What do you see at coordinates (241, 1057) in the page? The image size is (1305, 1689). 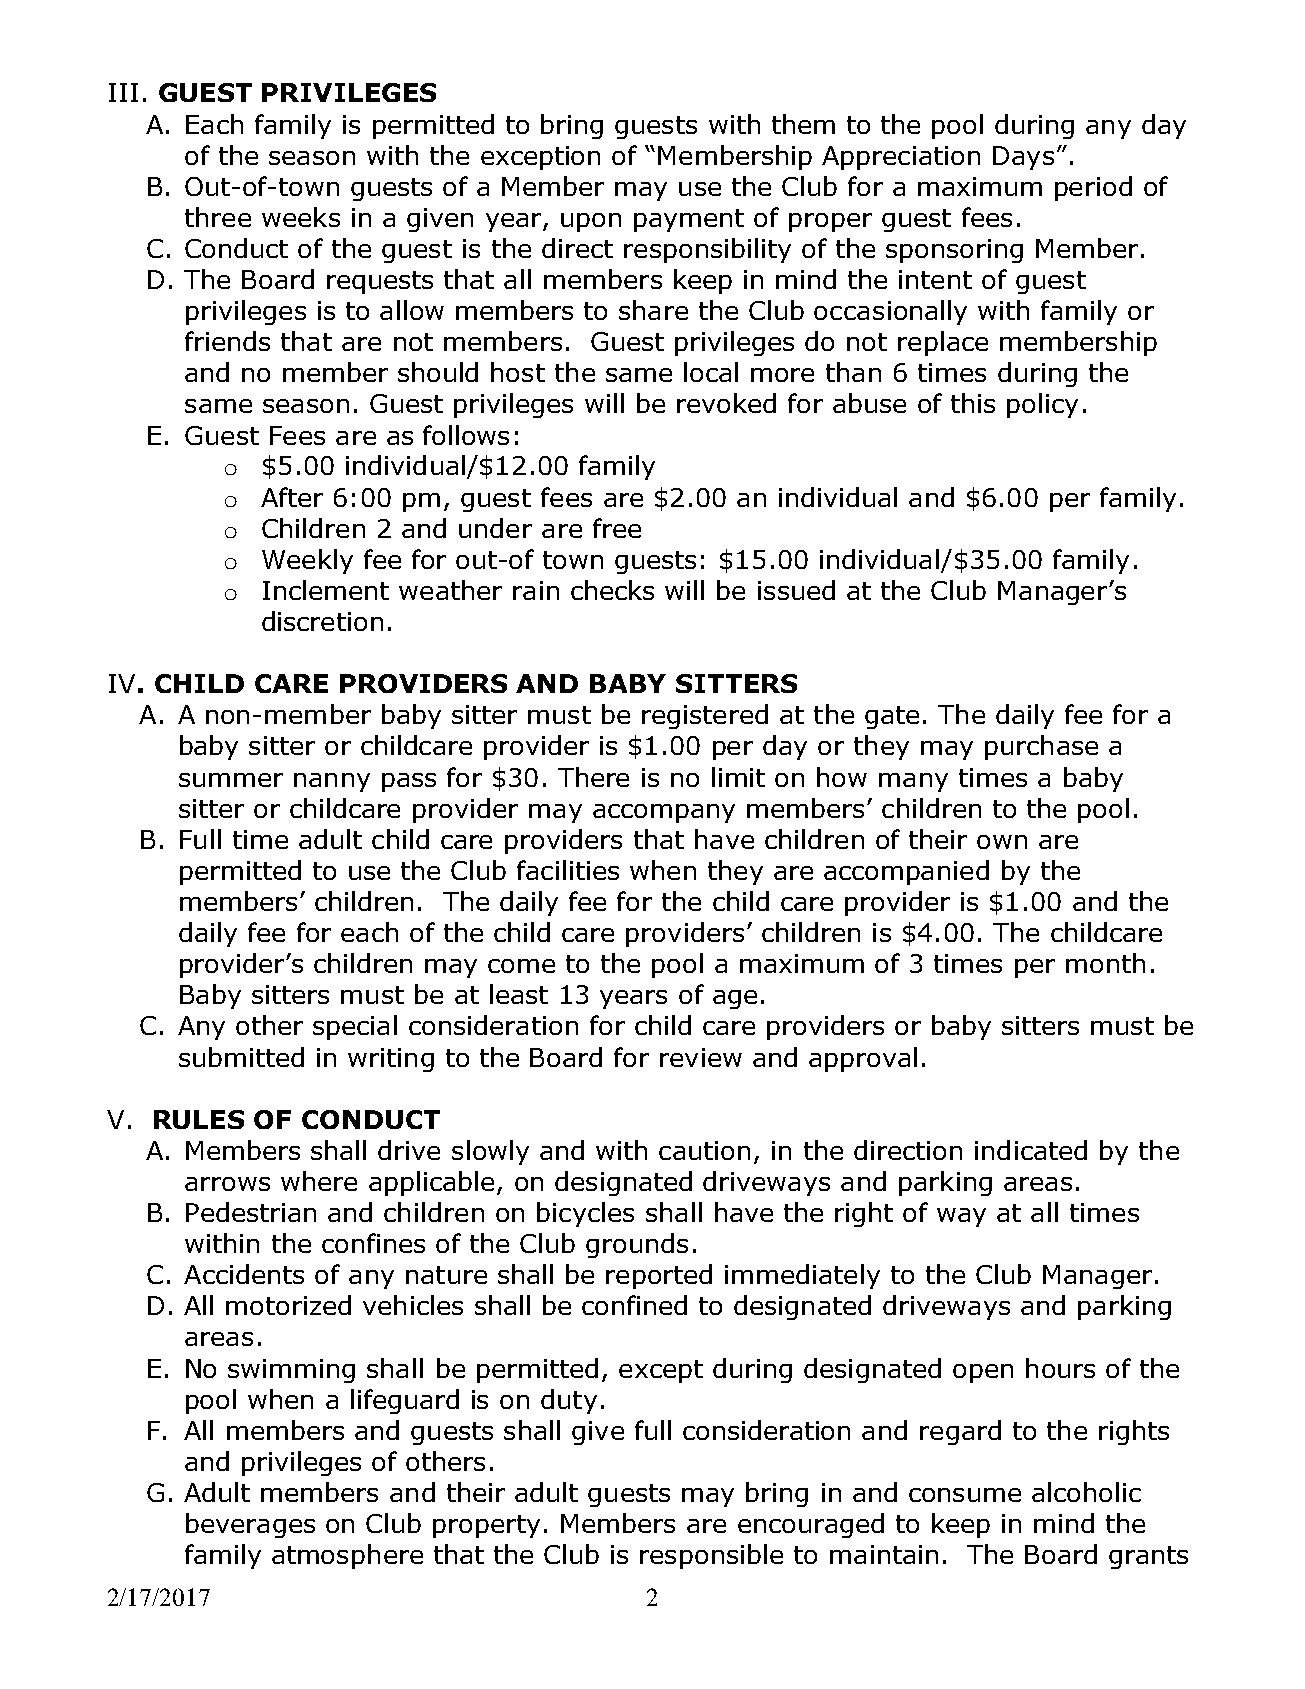 I see `submitted` at bounding box center [241, 1057].
